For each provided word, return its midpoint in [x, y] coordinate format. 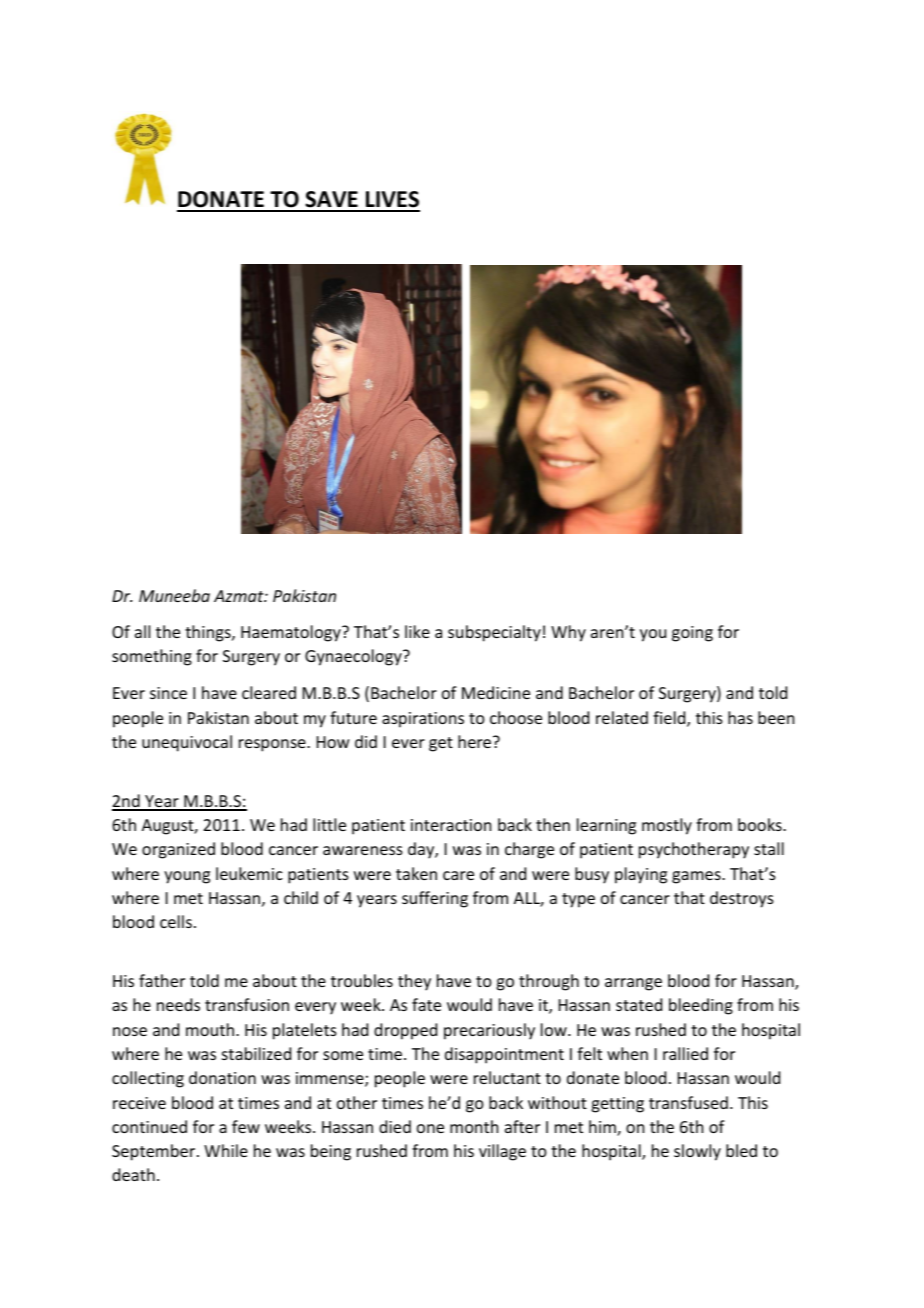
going [692, 634]
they [414, 982]
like [417, 631]
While [226, 1150]
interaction [451, 825]
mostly [667, 826]
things [209, 633]
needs [178, 1004]
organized [178, 850]
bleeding [701, 1006]
